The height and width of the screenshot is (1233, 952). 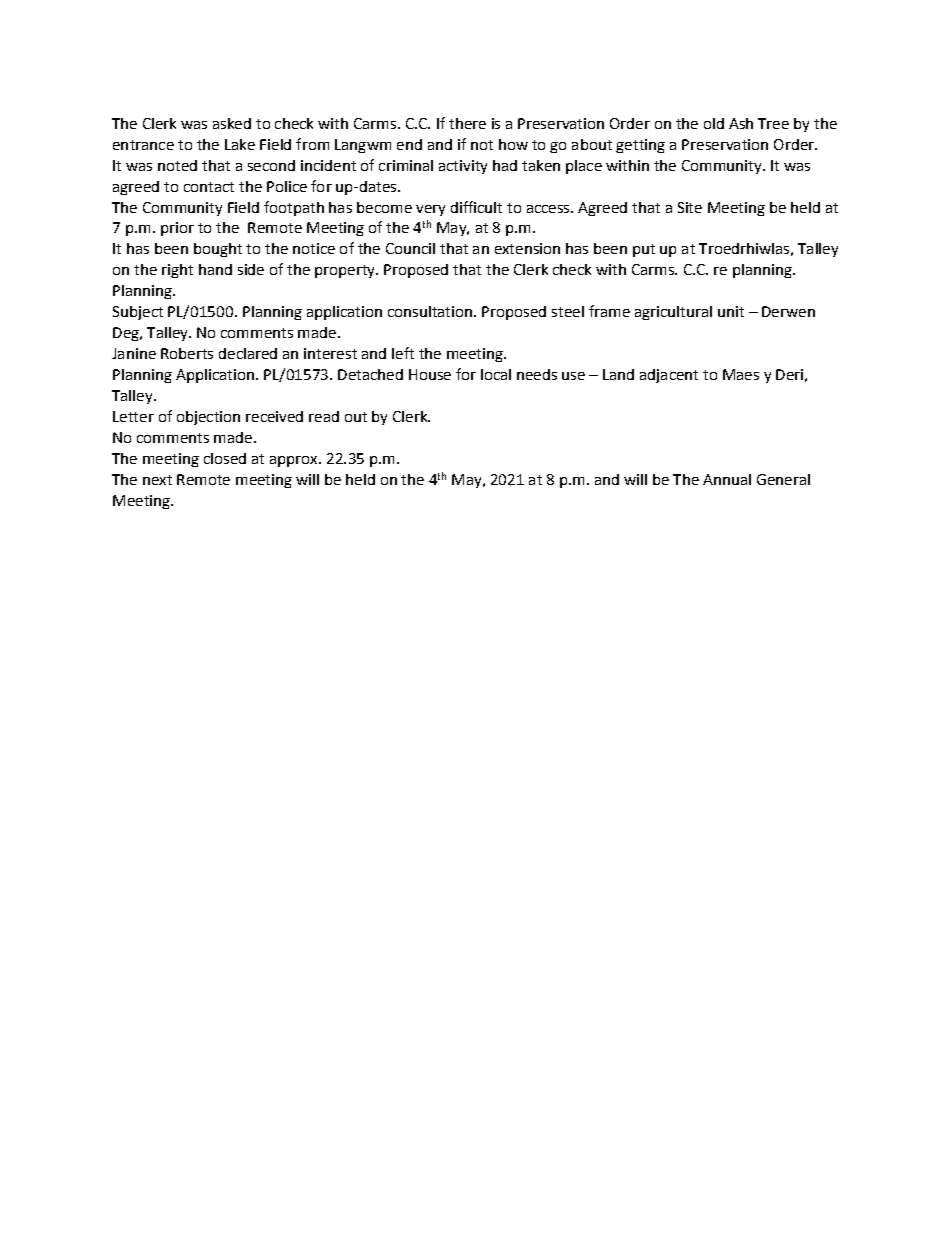 What do you see at coordinates (225, 458) in the screenshot?
I see `closed` at bounding box center [225, 458].
